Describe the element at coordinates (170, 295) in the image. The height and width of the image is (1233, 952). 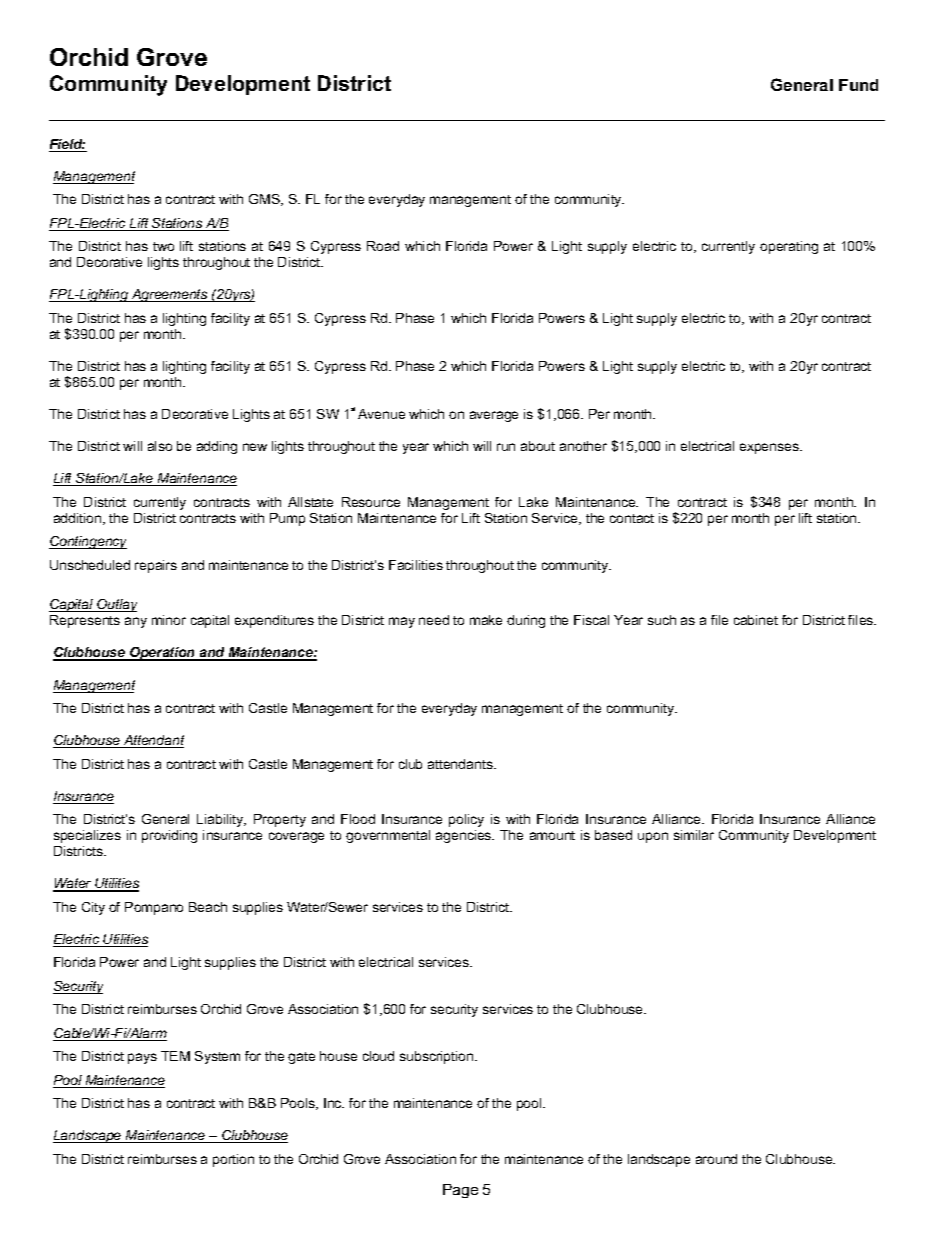
I see `Agreements` at that location.
